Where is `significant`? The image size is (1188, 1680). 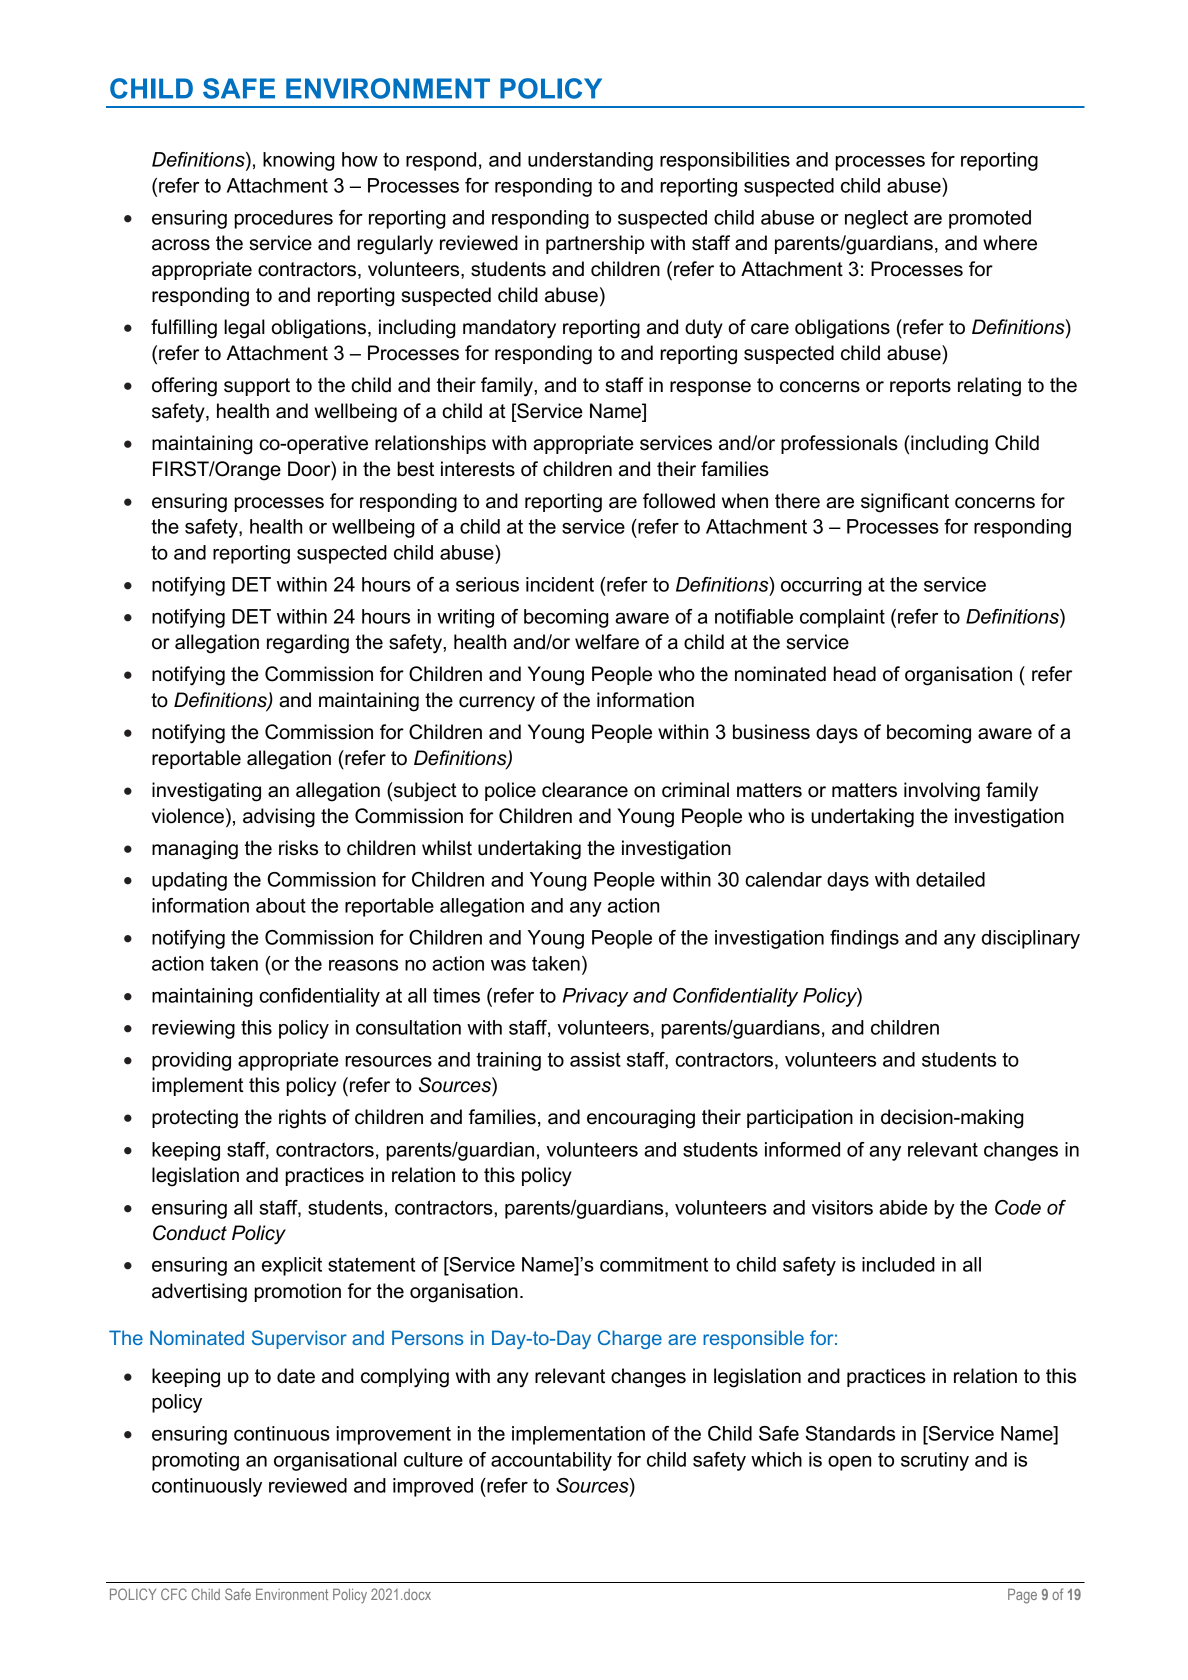 significant is located at coordinates (905, 503).
